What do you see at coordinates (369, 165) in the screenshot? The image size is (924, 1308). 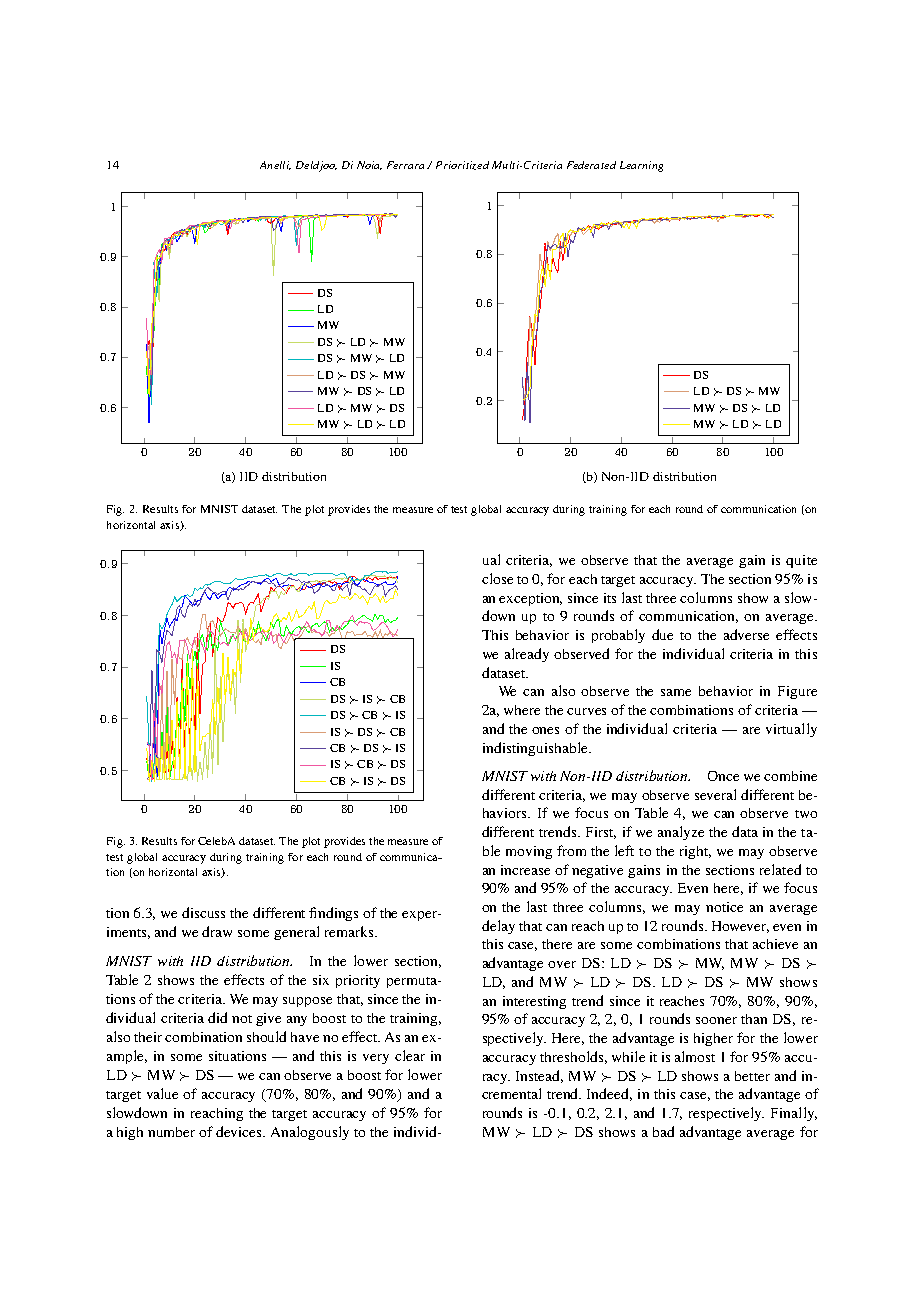 I see `Noia` at bounding box center [369, 165].
